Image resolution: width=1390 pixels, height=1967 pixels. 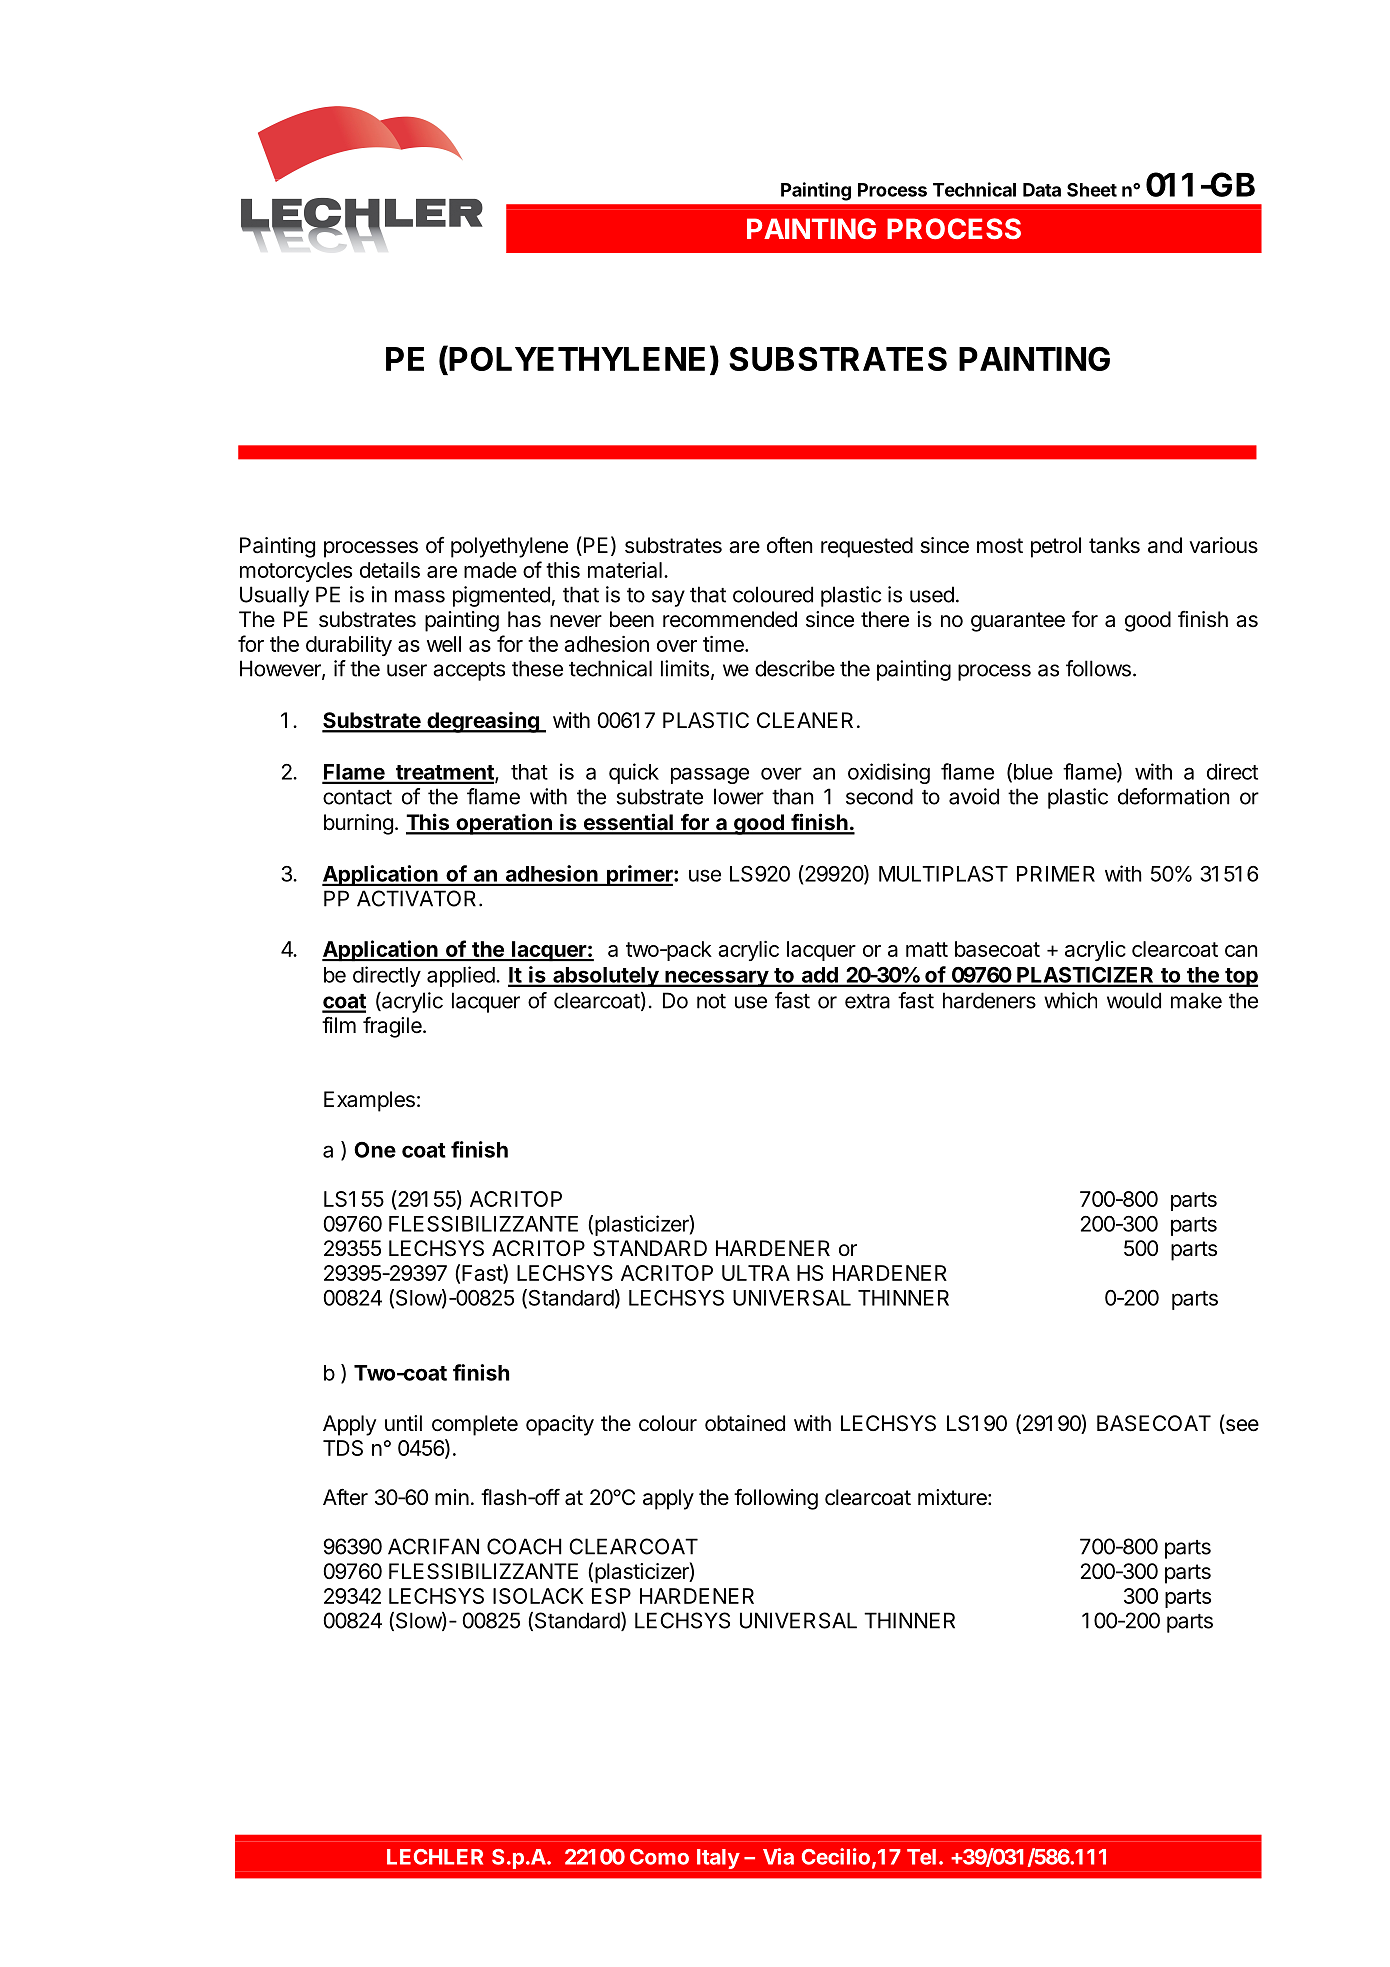 I want to click on durability, so click(x=349, y=646).
